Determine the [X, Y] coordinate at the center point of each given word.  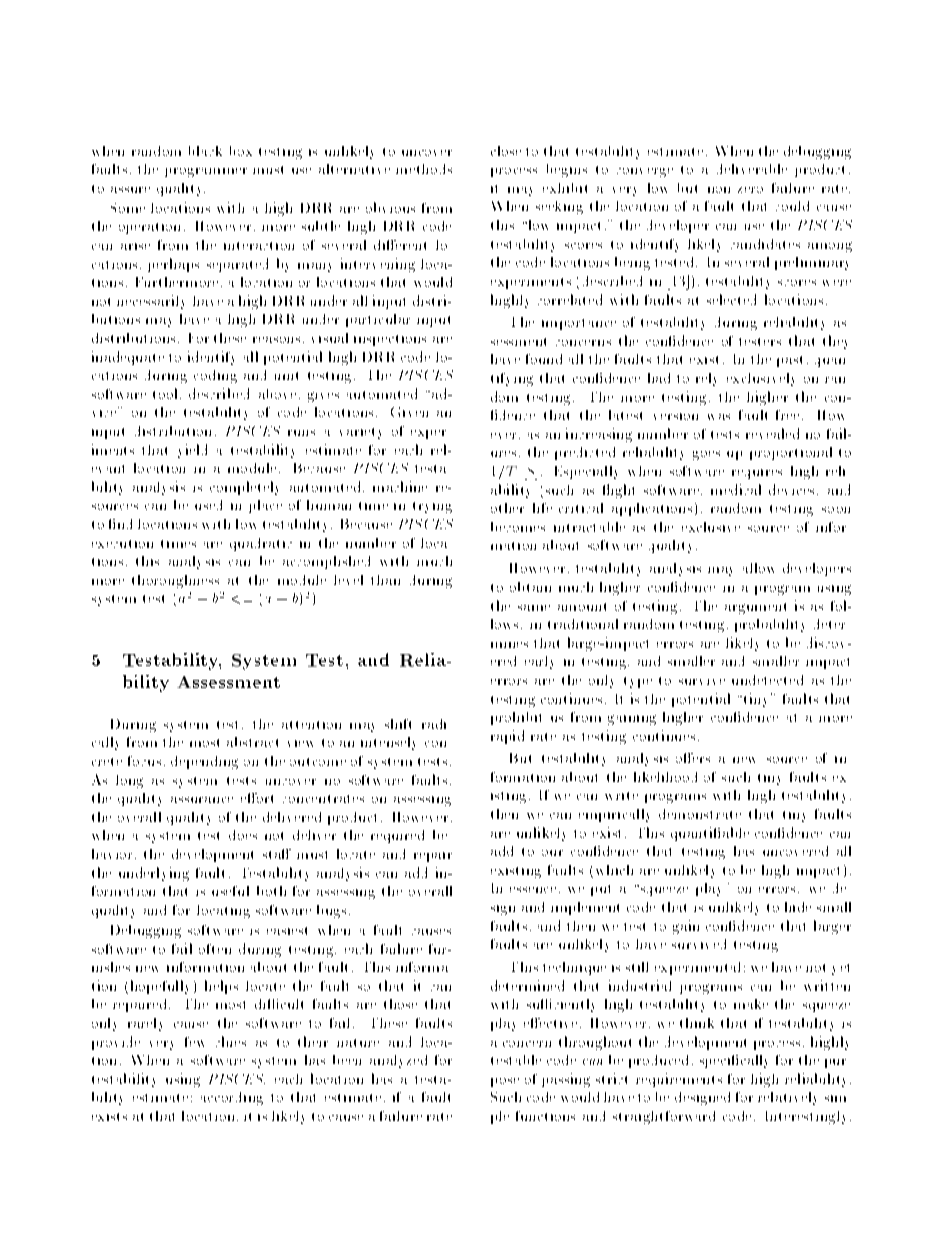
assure [130, 190]
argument [755, 608]
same [534, 608]
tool [167, 393]
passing [566, 1080]
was [719, 417]
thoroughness [175, 581]
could [792, 206]
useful [230, 891]
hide [798, 907]
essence [533, 890]
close [506, 151]
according [232, 1098]
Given [409, 412]
